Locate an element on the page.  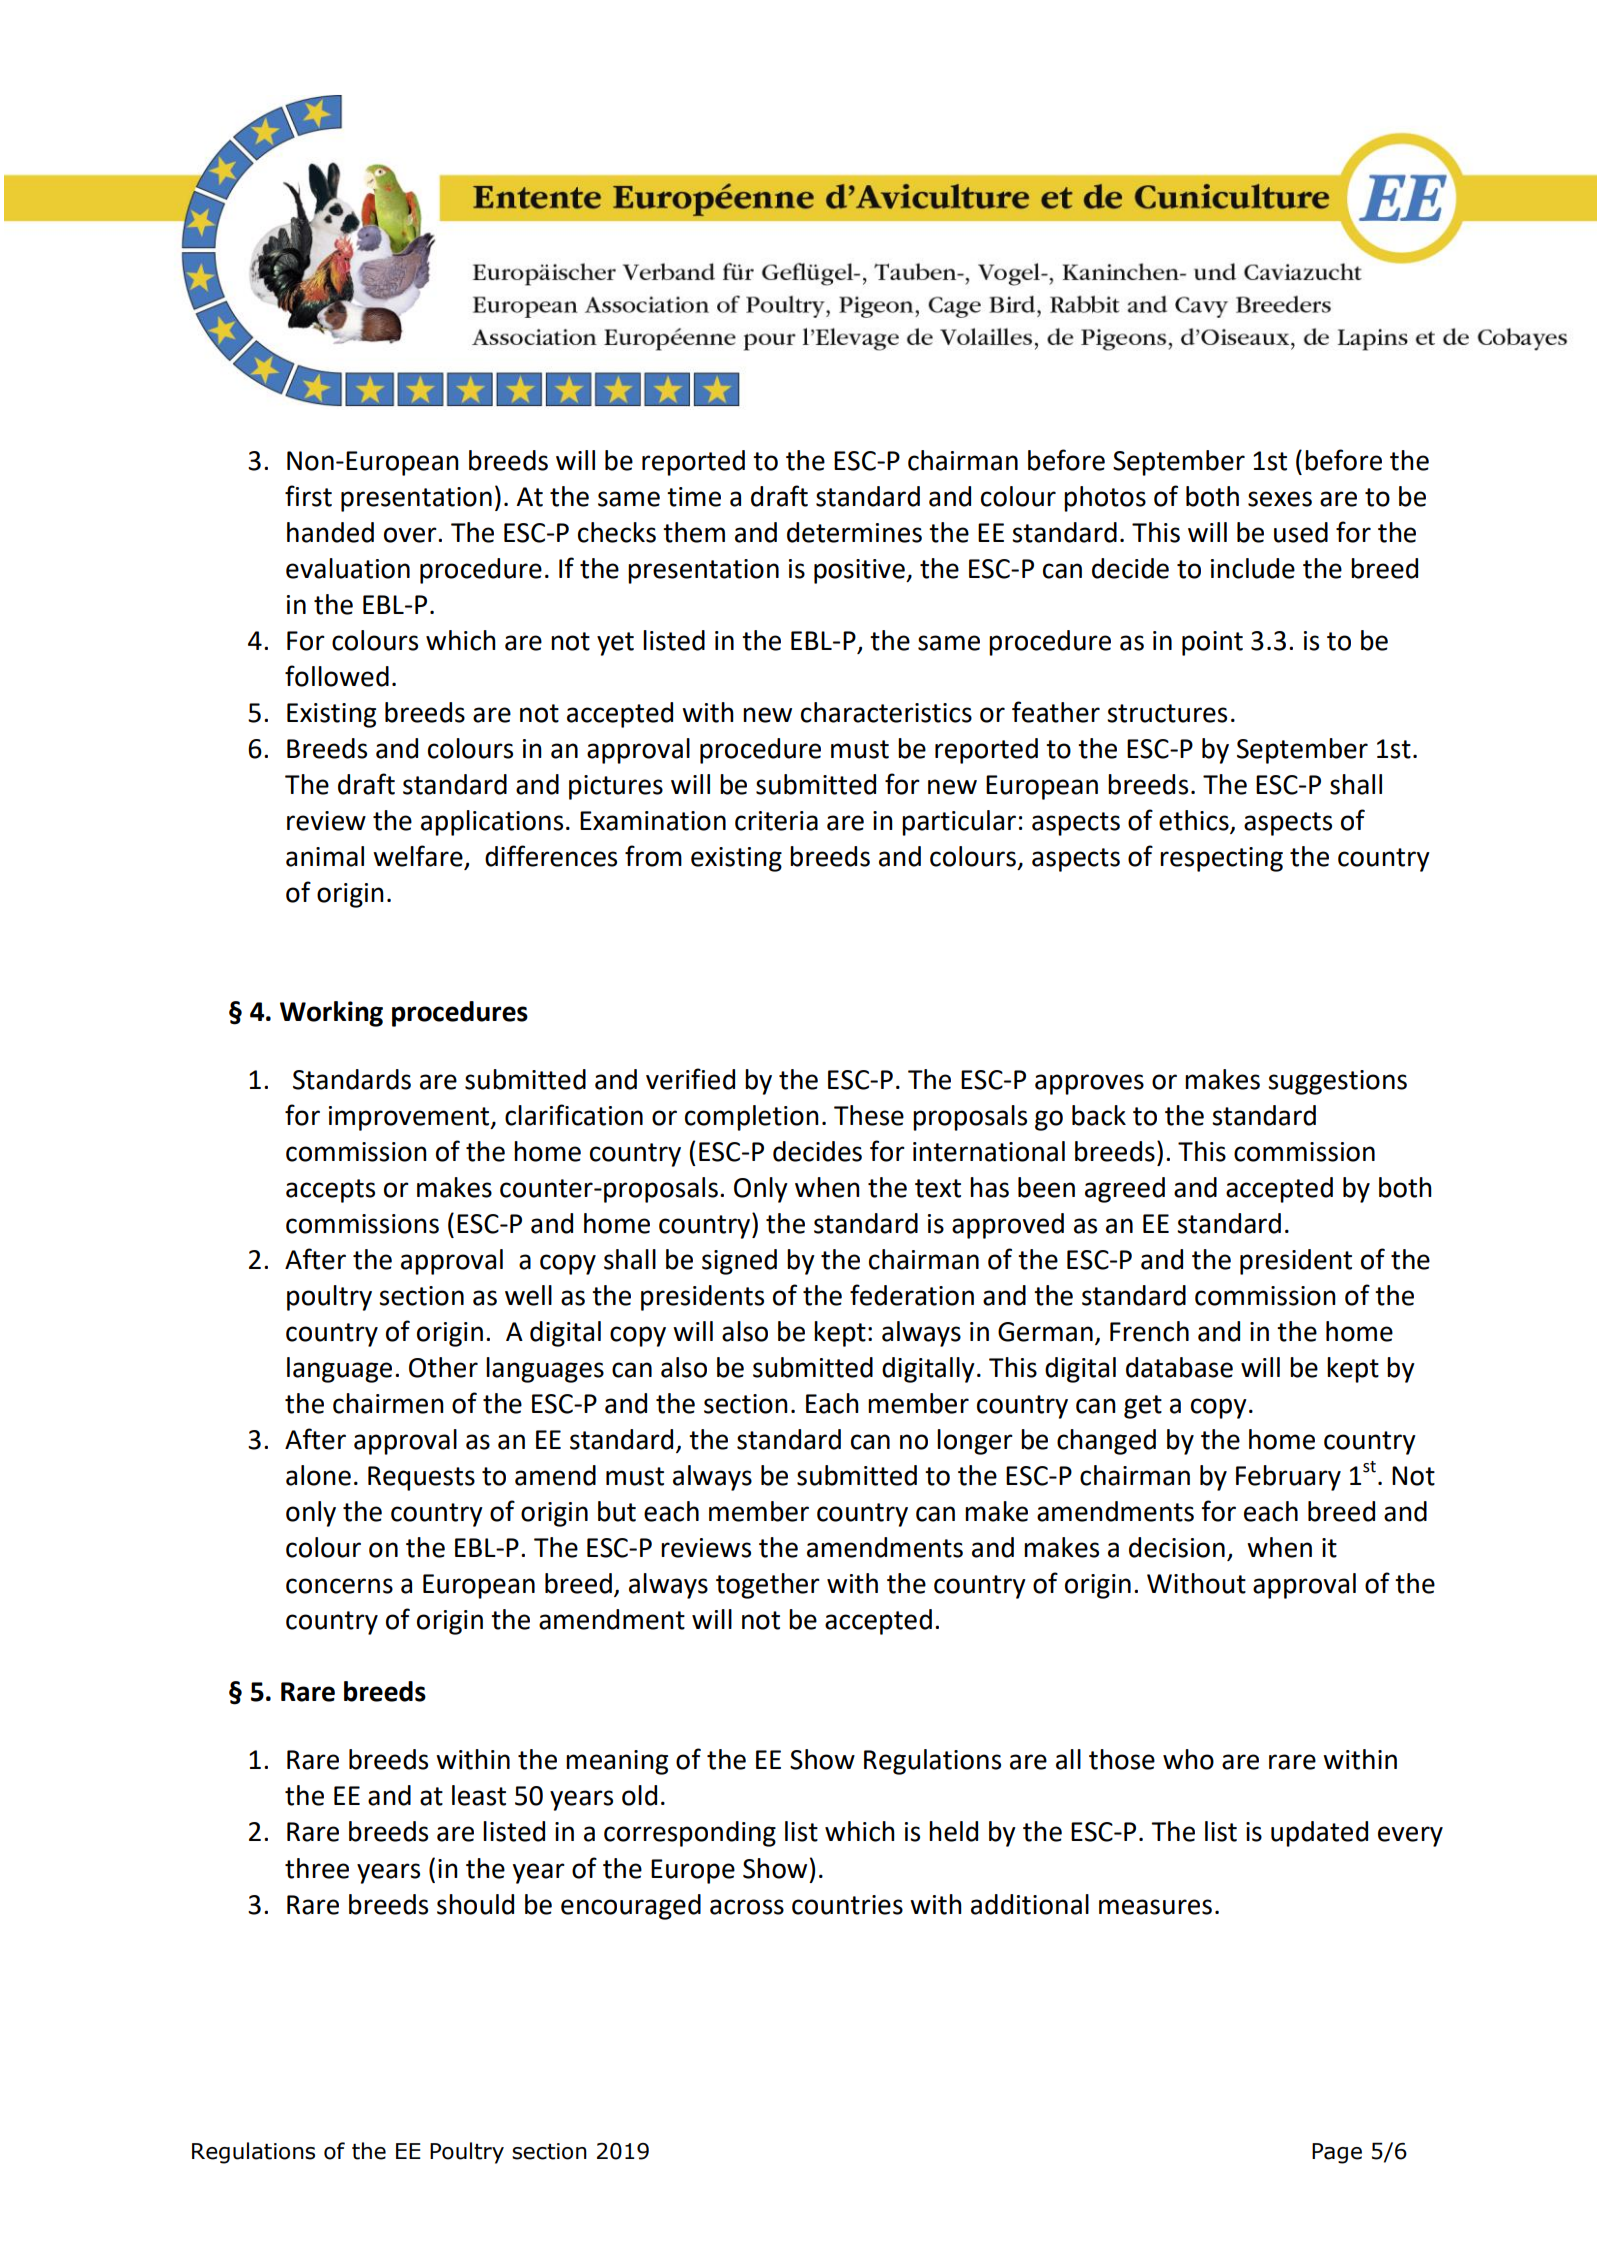
should is located at coordinates (475, 1904).
